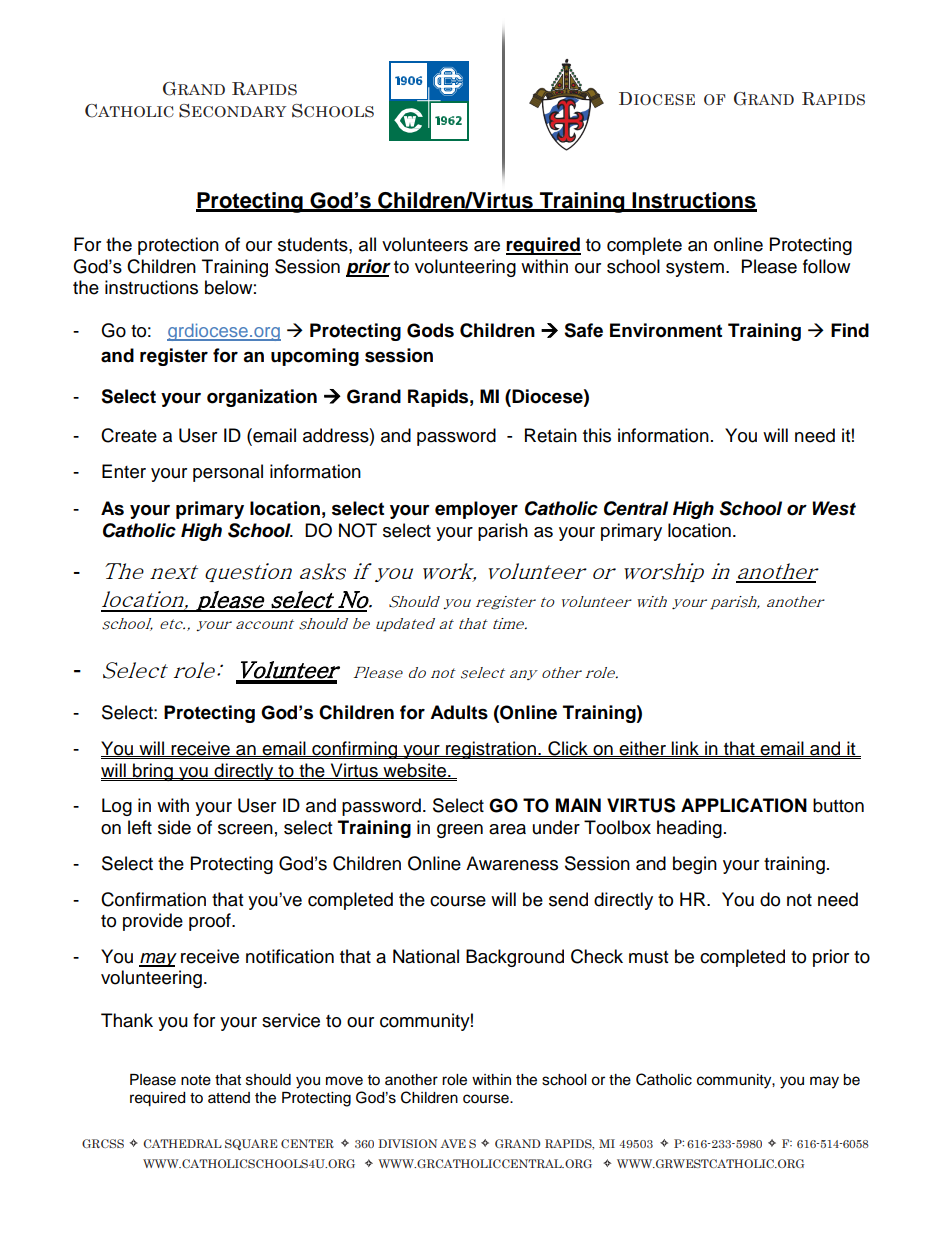 The height and width of the image is (1233, 952). What do you see at coordinates (648, 957) in the image?
I see `must` at bounding box center [648, 957].
